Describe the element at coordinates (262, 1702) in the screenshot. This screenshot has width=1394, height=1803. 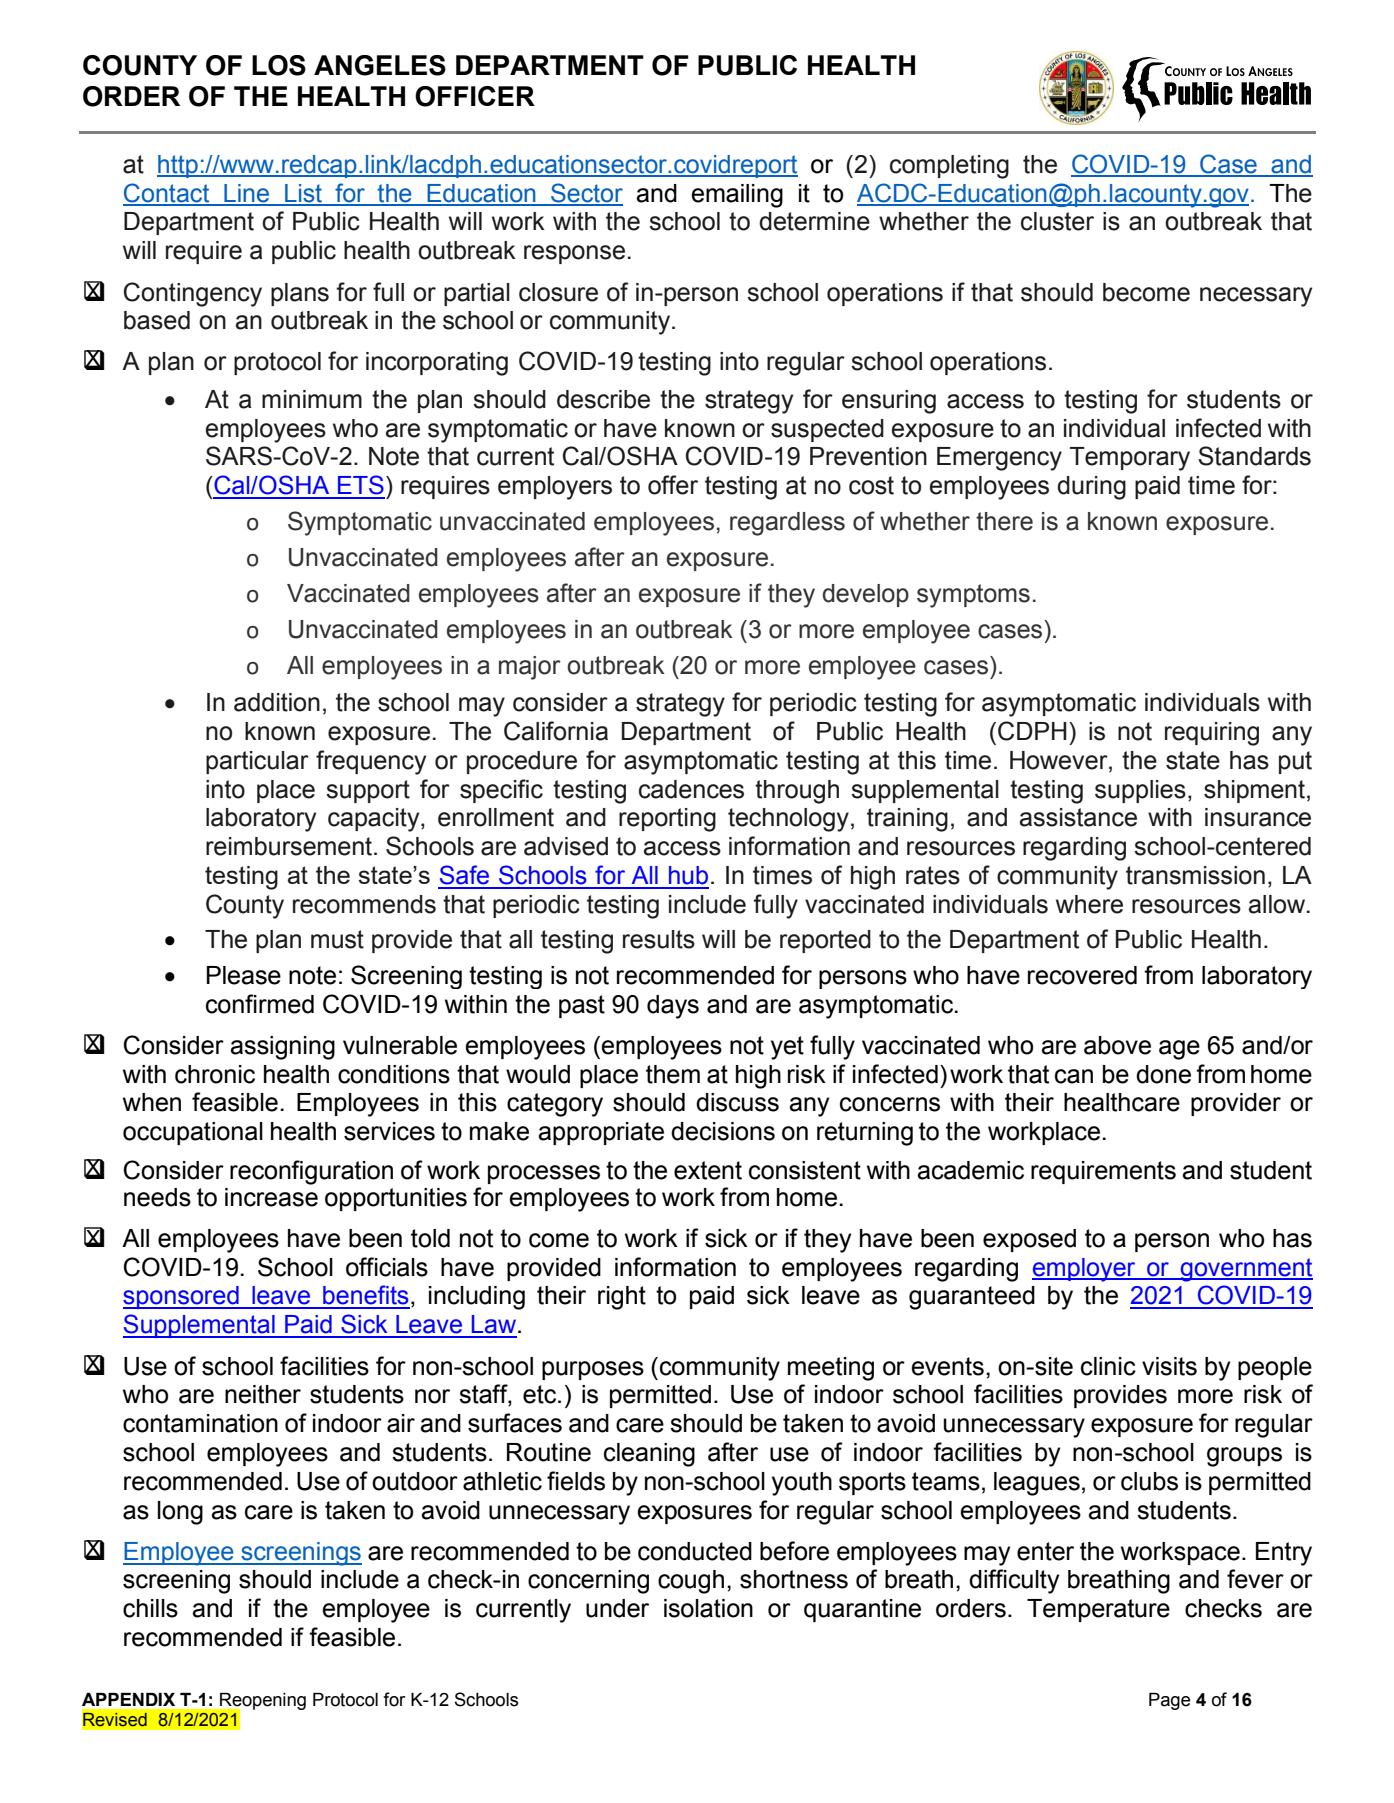
I see `Reopening` at that location.
